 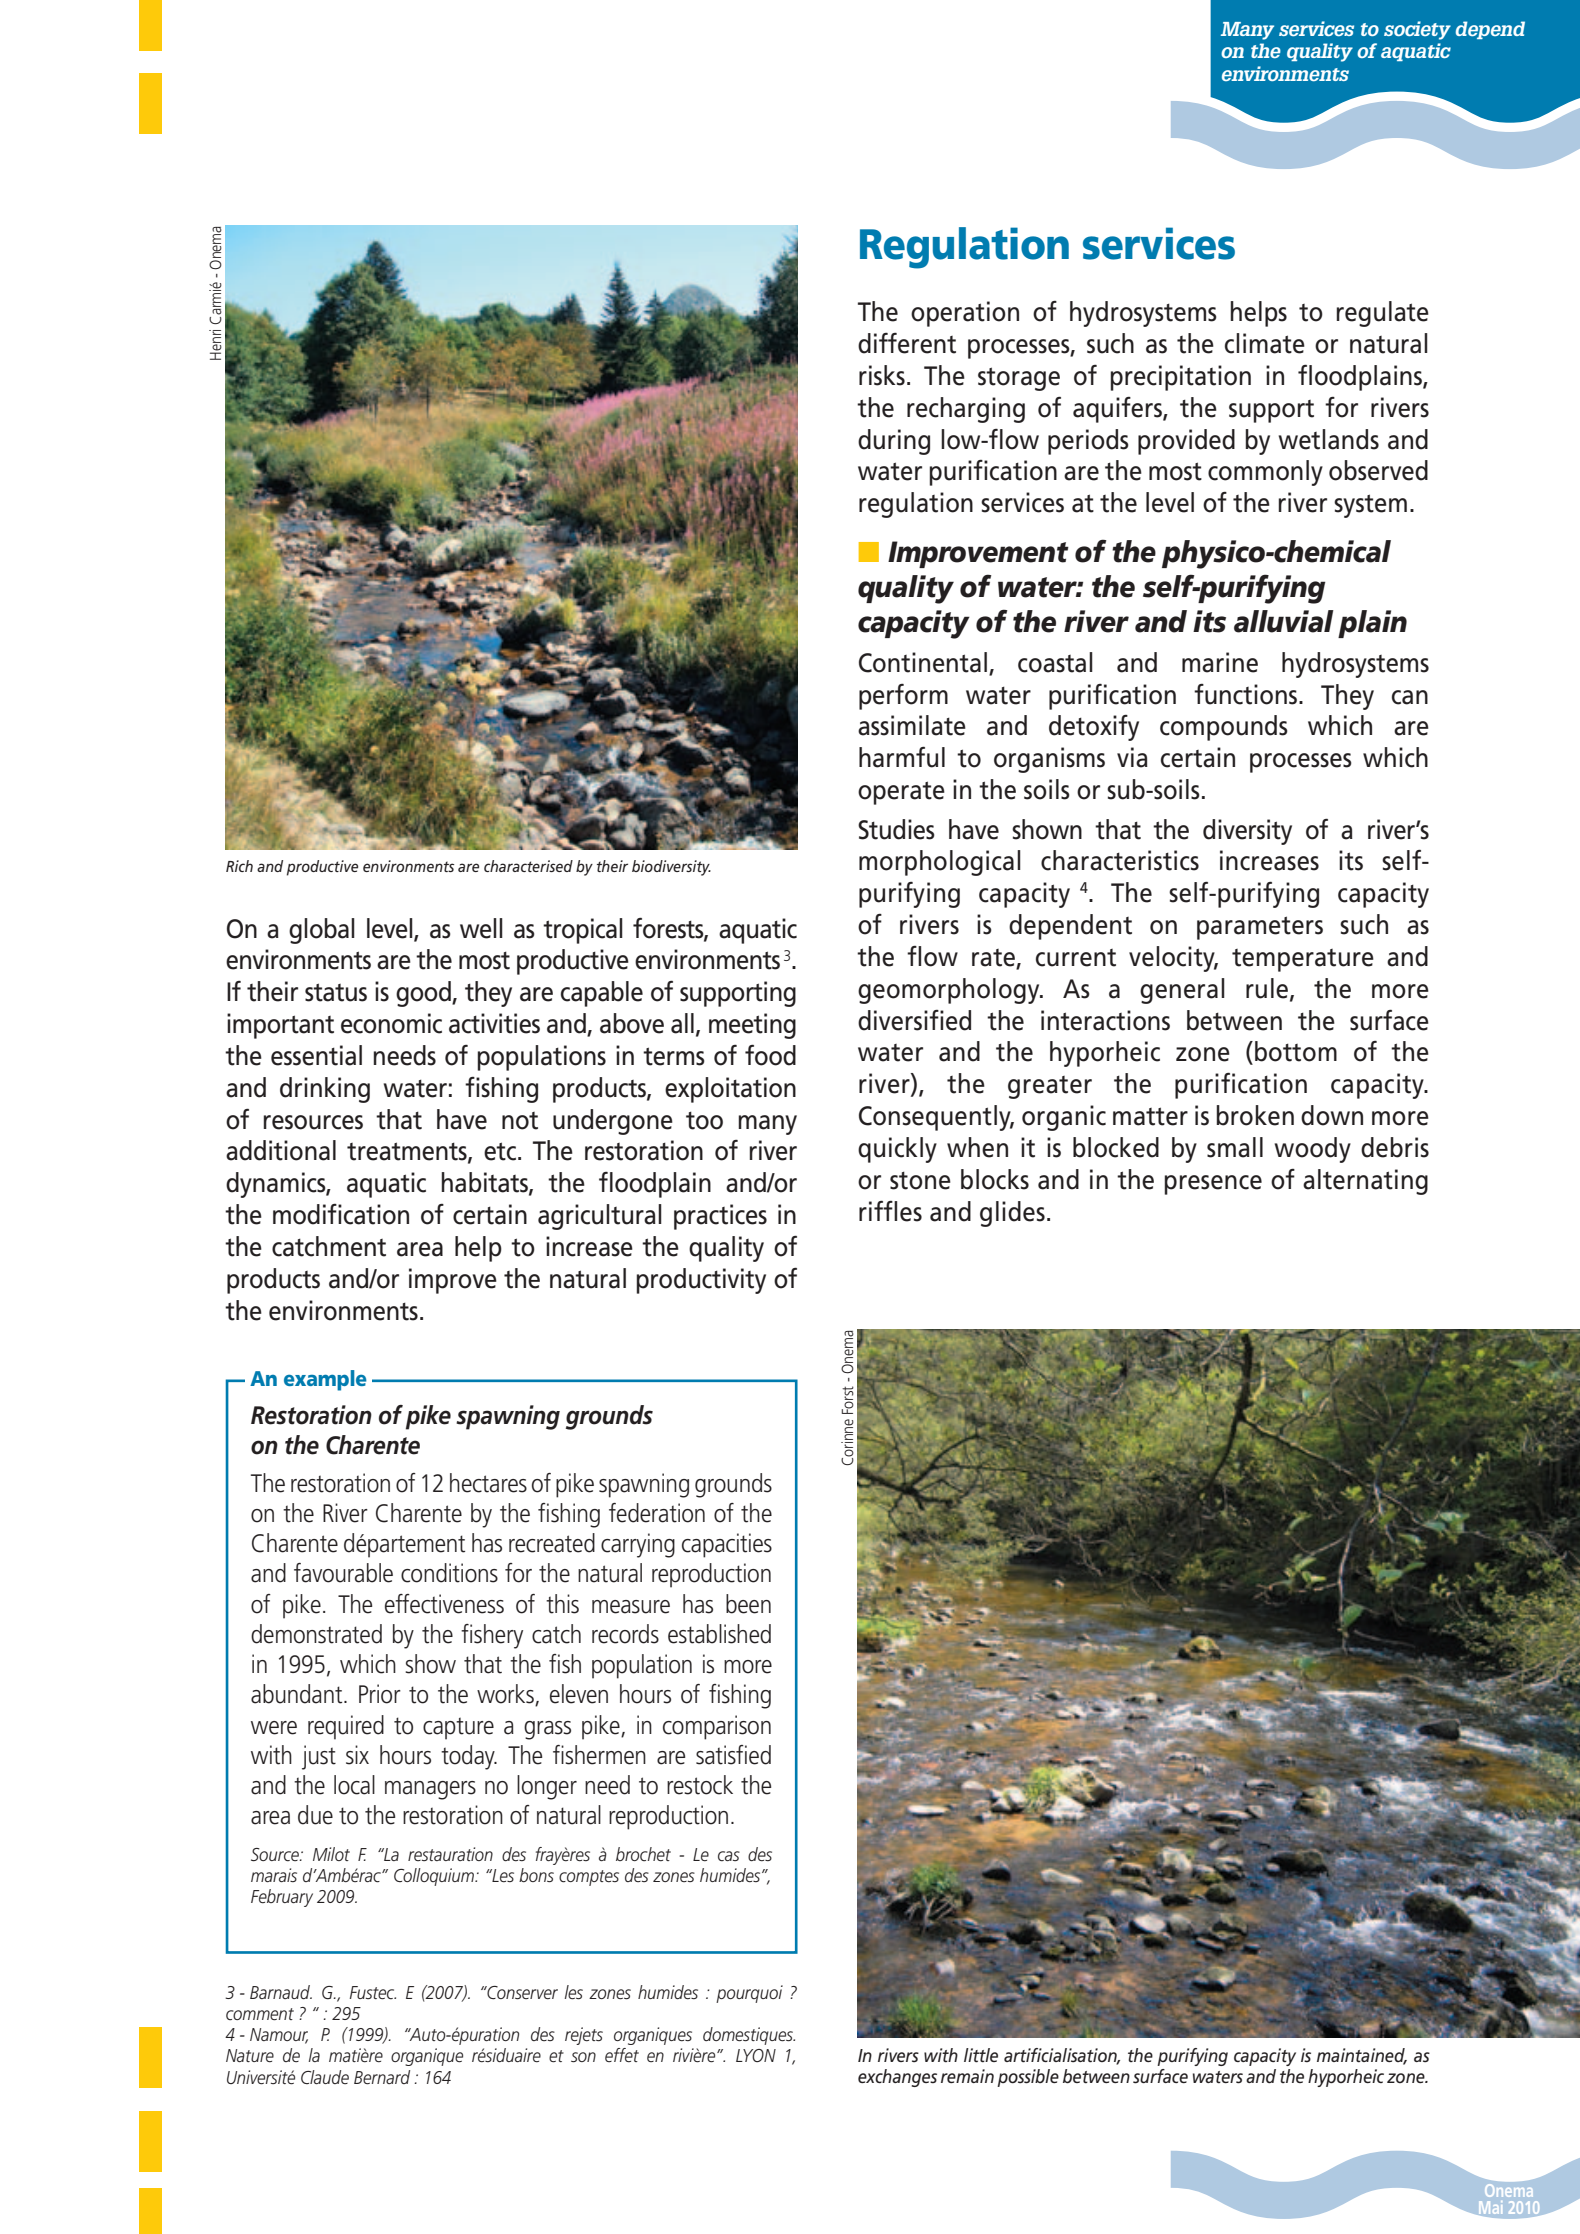 What do you see at coordinates (1296, 1051) in the document?
I see `bottom` at bounding box center [1296, 1051].
